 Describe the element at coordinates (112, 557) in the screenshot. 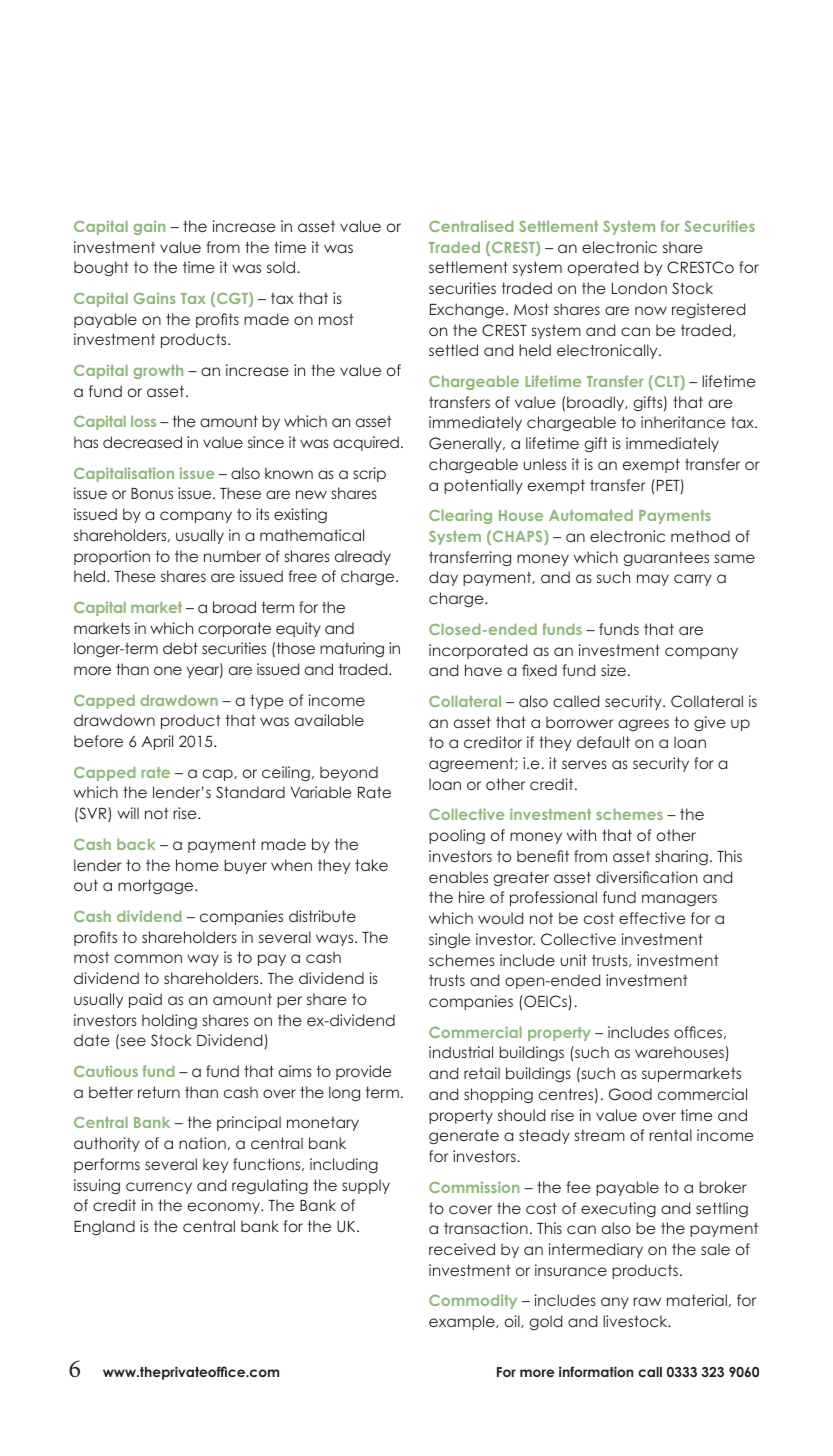

I see `proportion` at that location.
